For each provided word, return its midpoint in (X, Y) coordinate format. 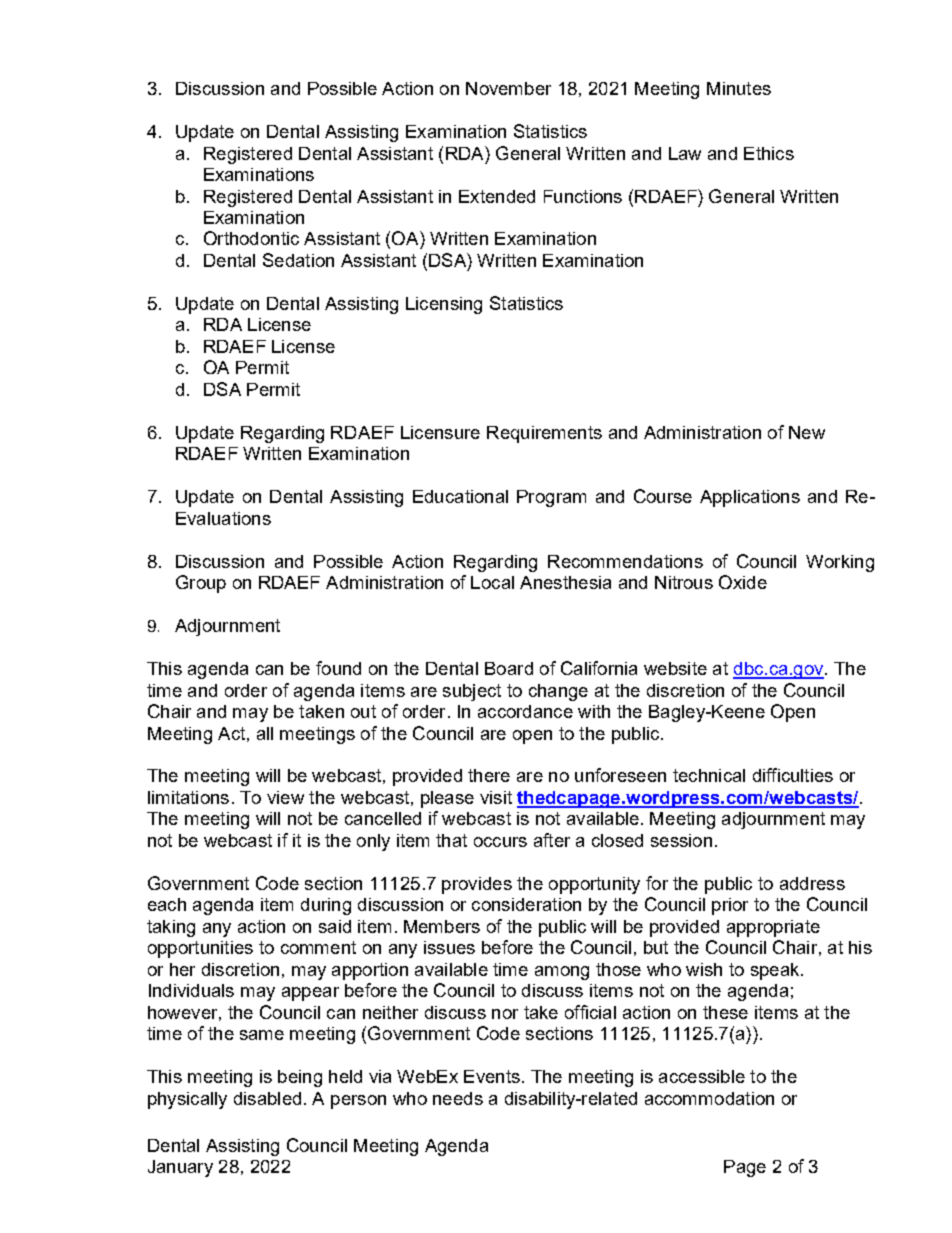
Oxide (743, 582)
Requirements (544, 434)
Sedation (298, 260)
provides (477, 885)
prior (730, 906)
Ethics (769, 153)
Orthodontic (251, 238)
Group (201, 584)
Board (509, 668)
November (508, 88)
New (807, 432)
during (326, 906)
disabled (267, 1098)
